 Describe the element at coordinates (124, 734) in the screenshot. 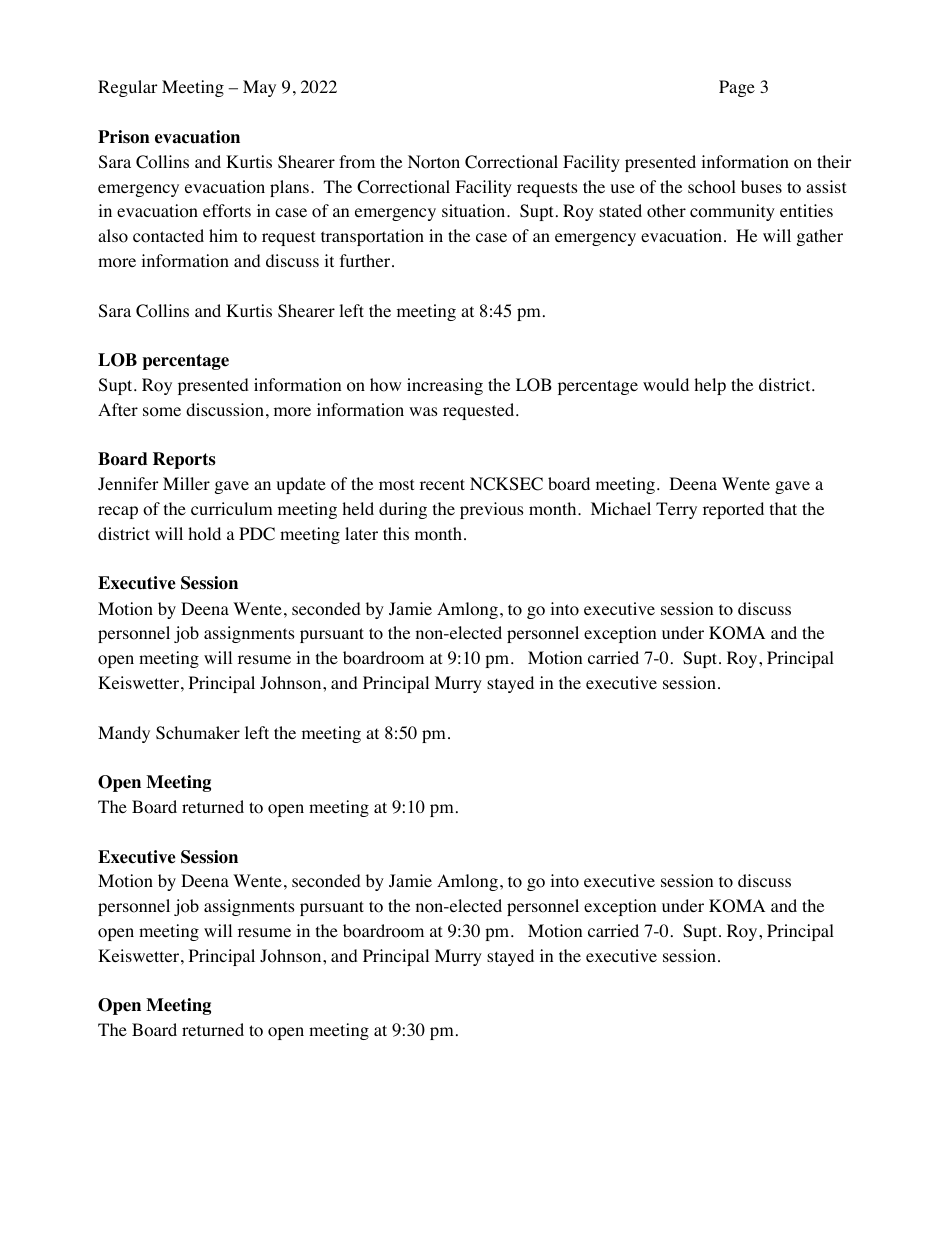

I see `Mandy` at that location.
